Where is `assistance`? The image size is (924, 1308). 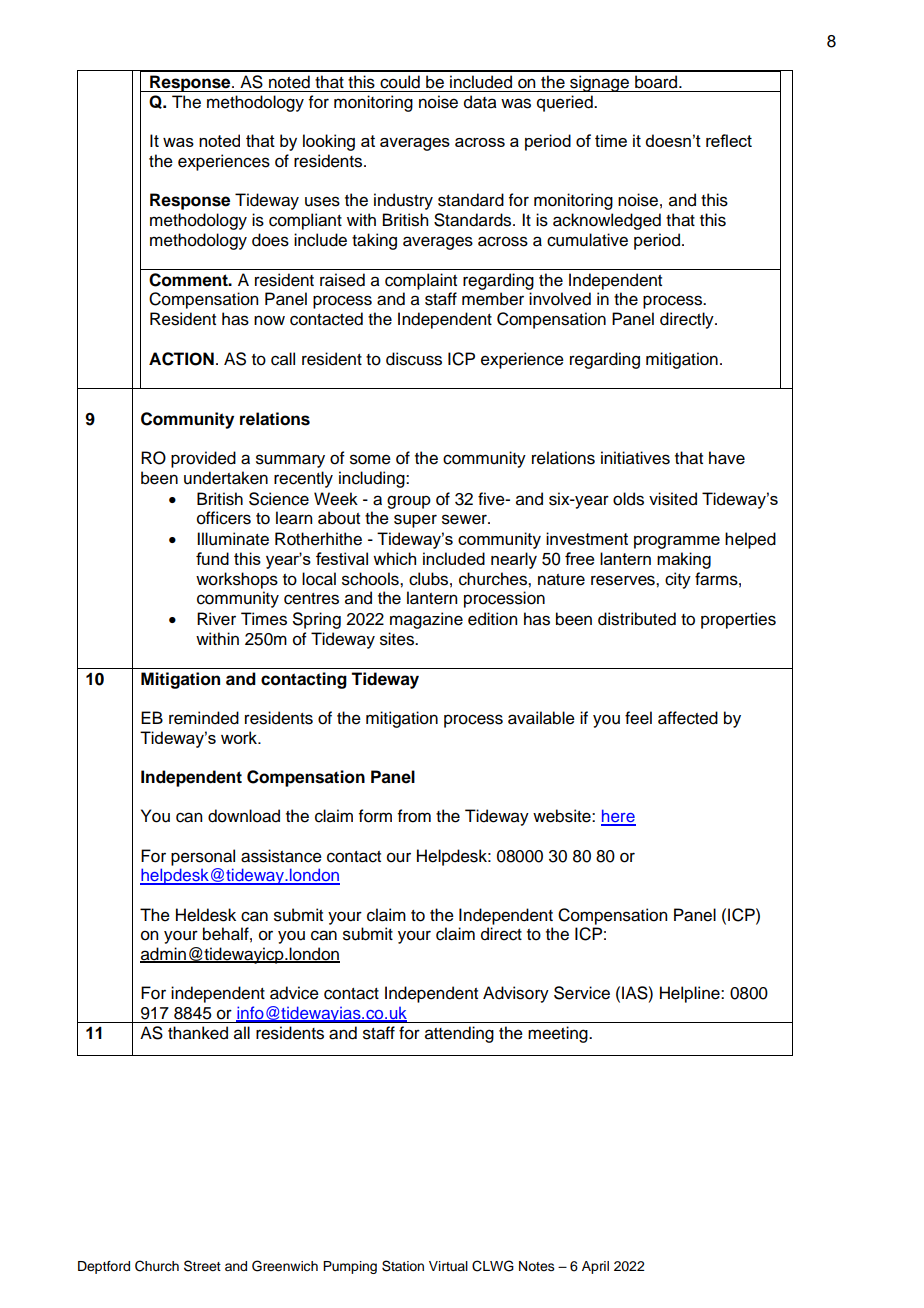 assistance is located at coordinates (281, 856).
